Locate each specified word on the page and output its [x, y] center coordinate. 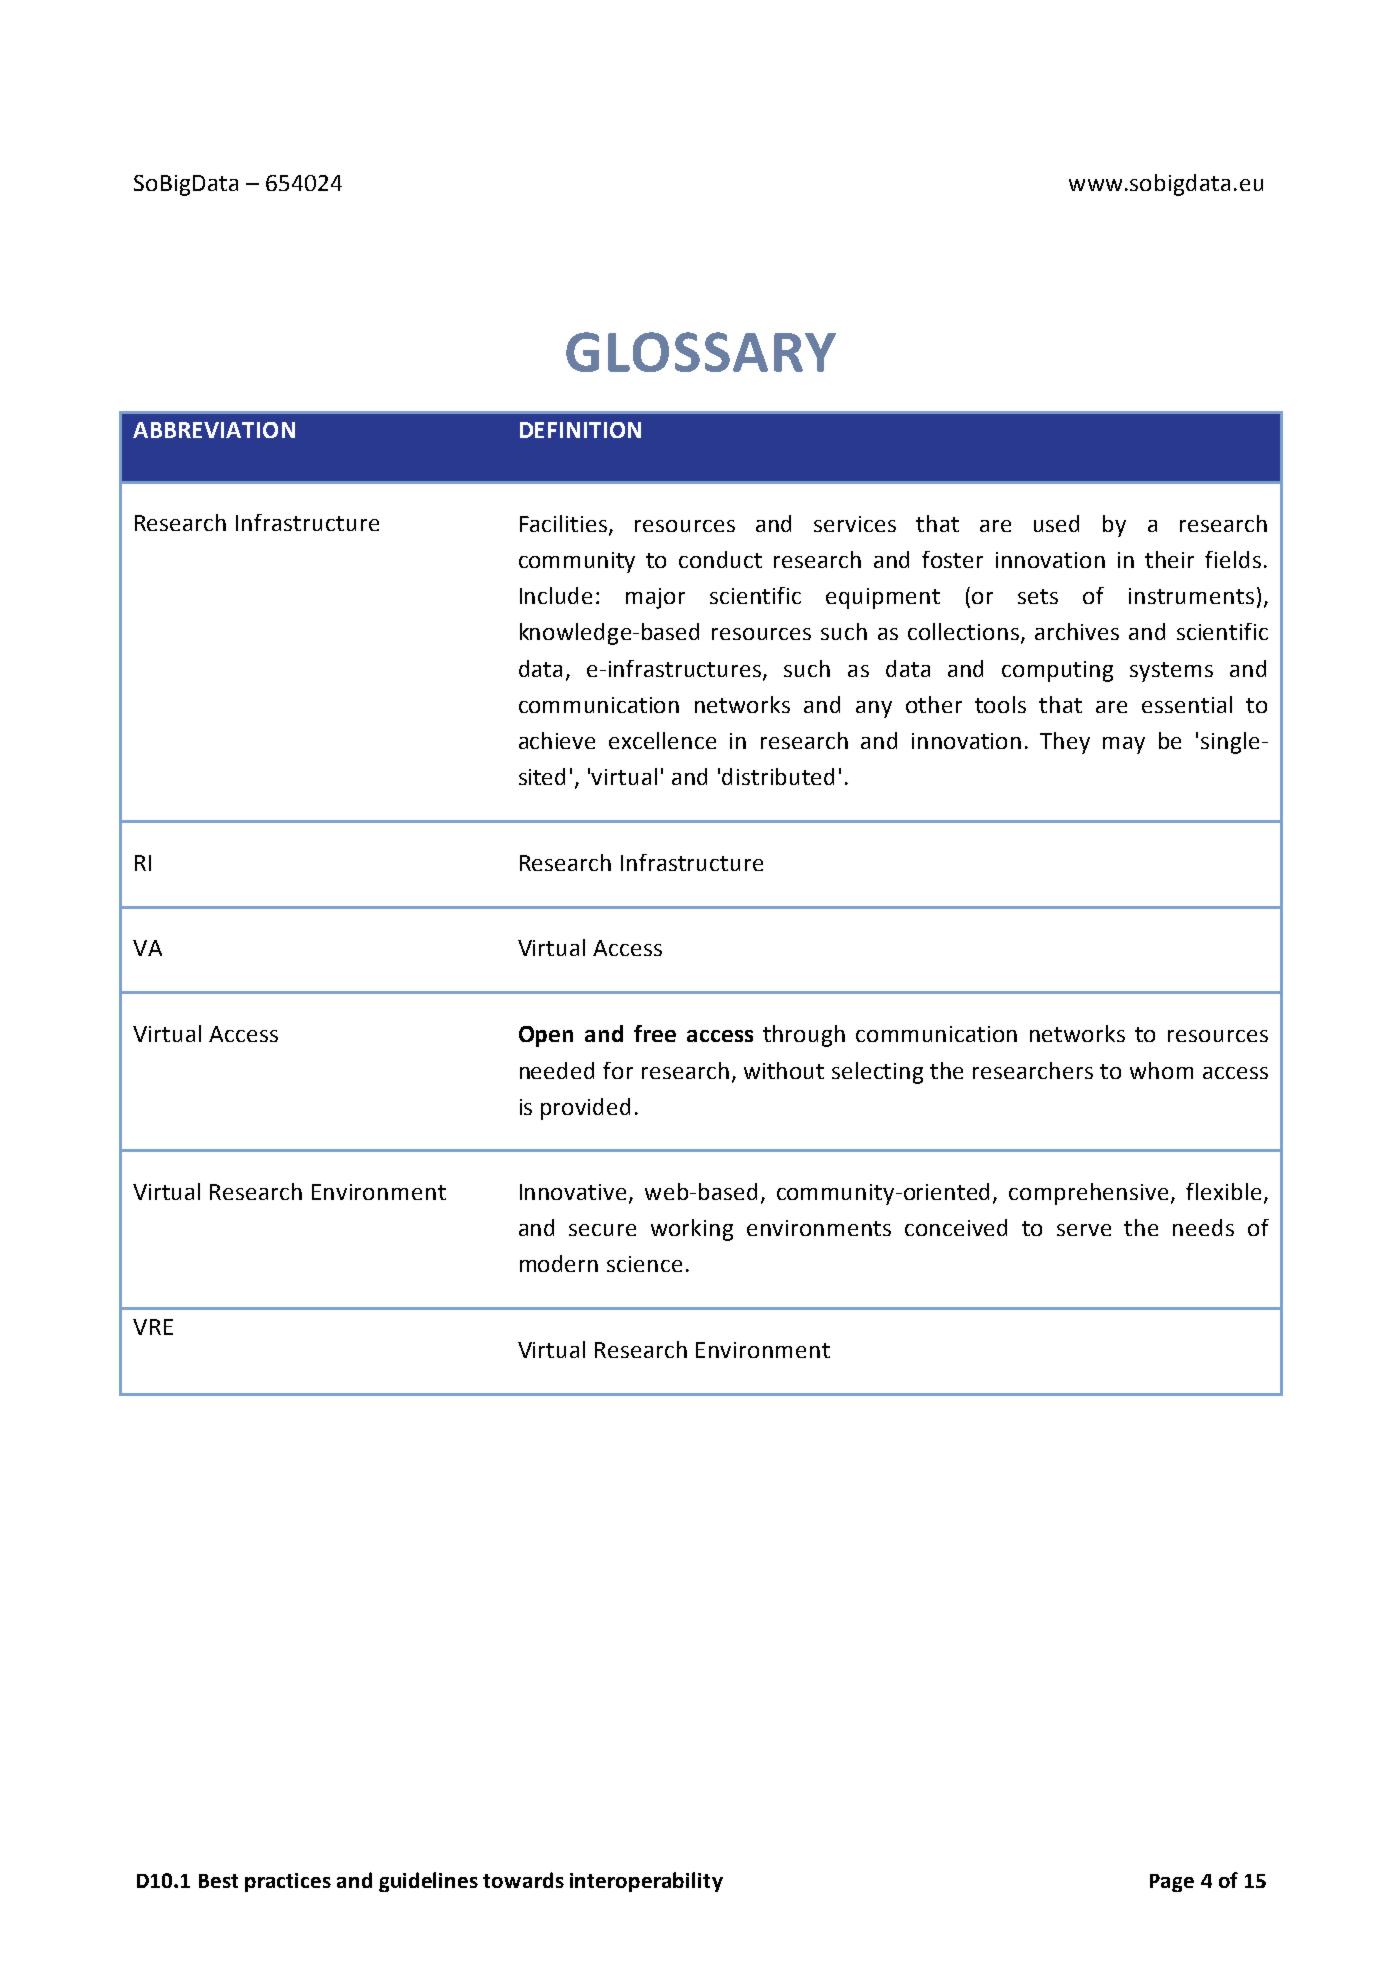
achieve [557, 740]
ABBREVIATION [214, 430]
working [692, 1230]
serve [1084, 1230]
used [1056, 523]
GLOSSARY [701, 352]
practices [288, 1882]
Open [546, 1036]
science [644, 1264]
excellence [662, 740]
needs [1203, 1227]
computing [1057, 671]
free [655, 1033]
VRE [153, 1327]
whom [1161, 1070]
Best [218, 1881]
